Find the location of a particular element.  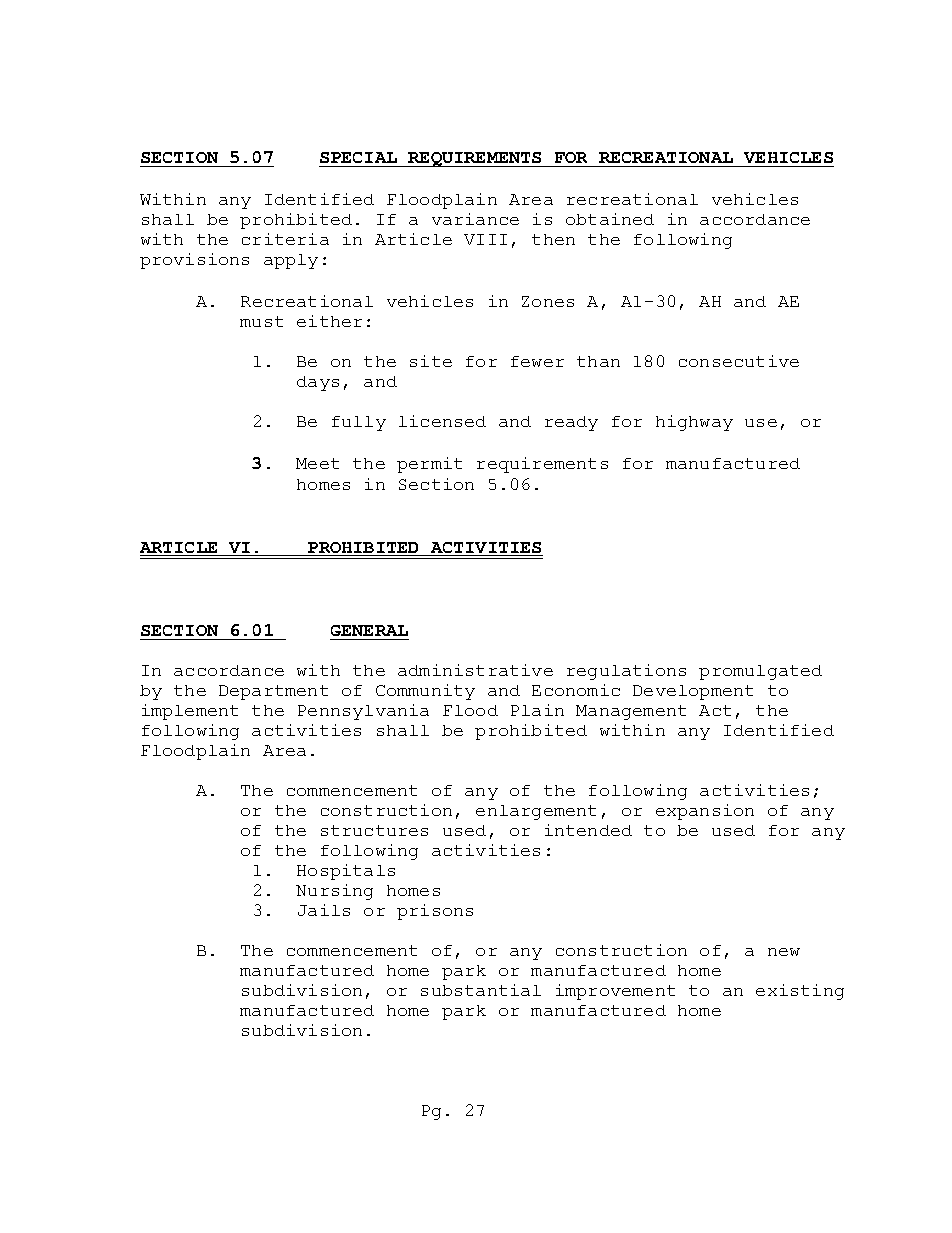

Development is located at coordinates (693, 692).
